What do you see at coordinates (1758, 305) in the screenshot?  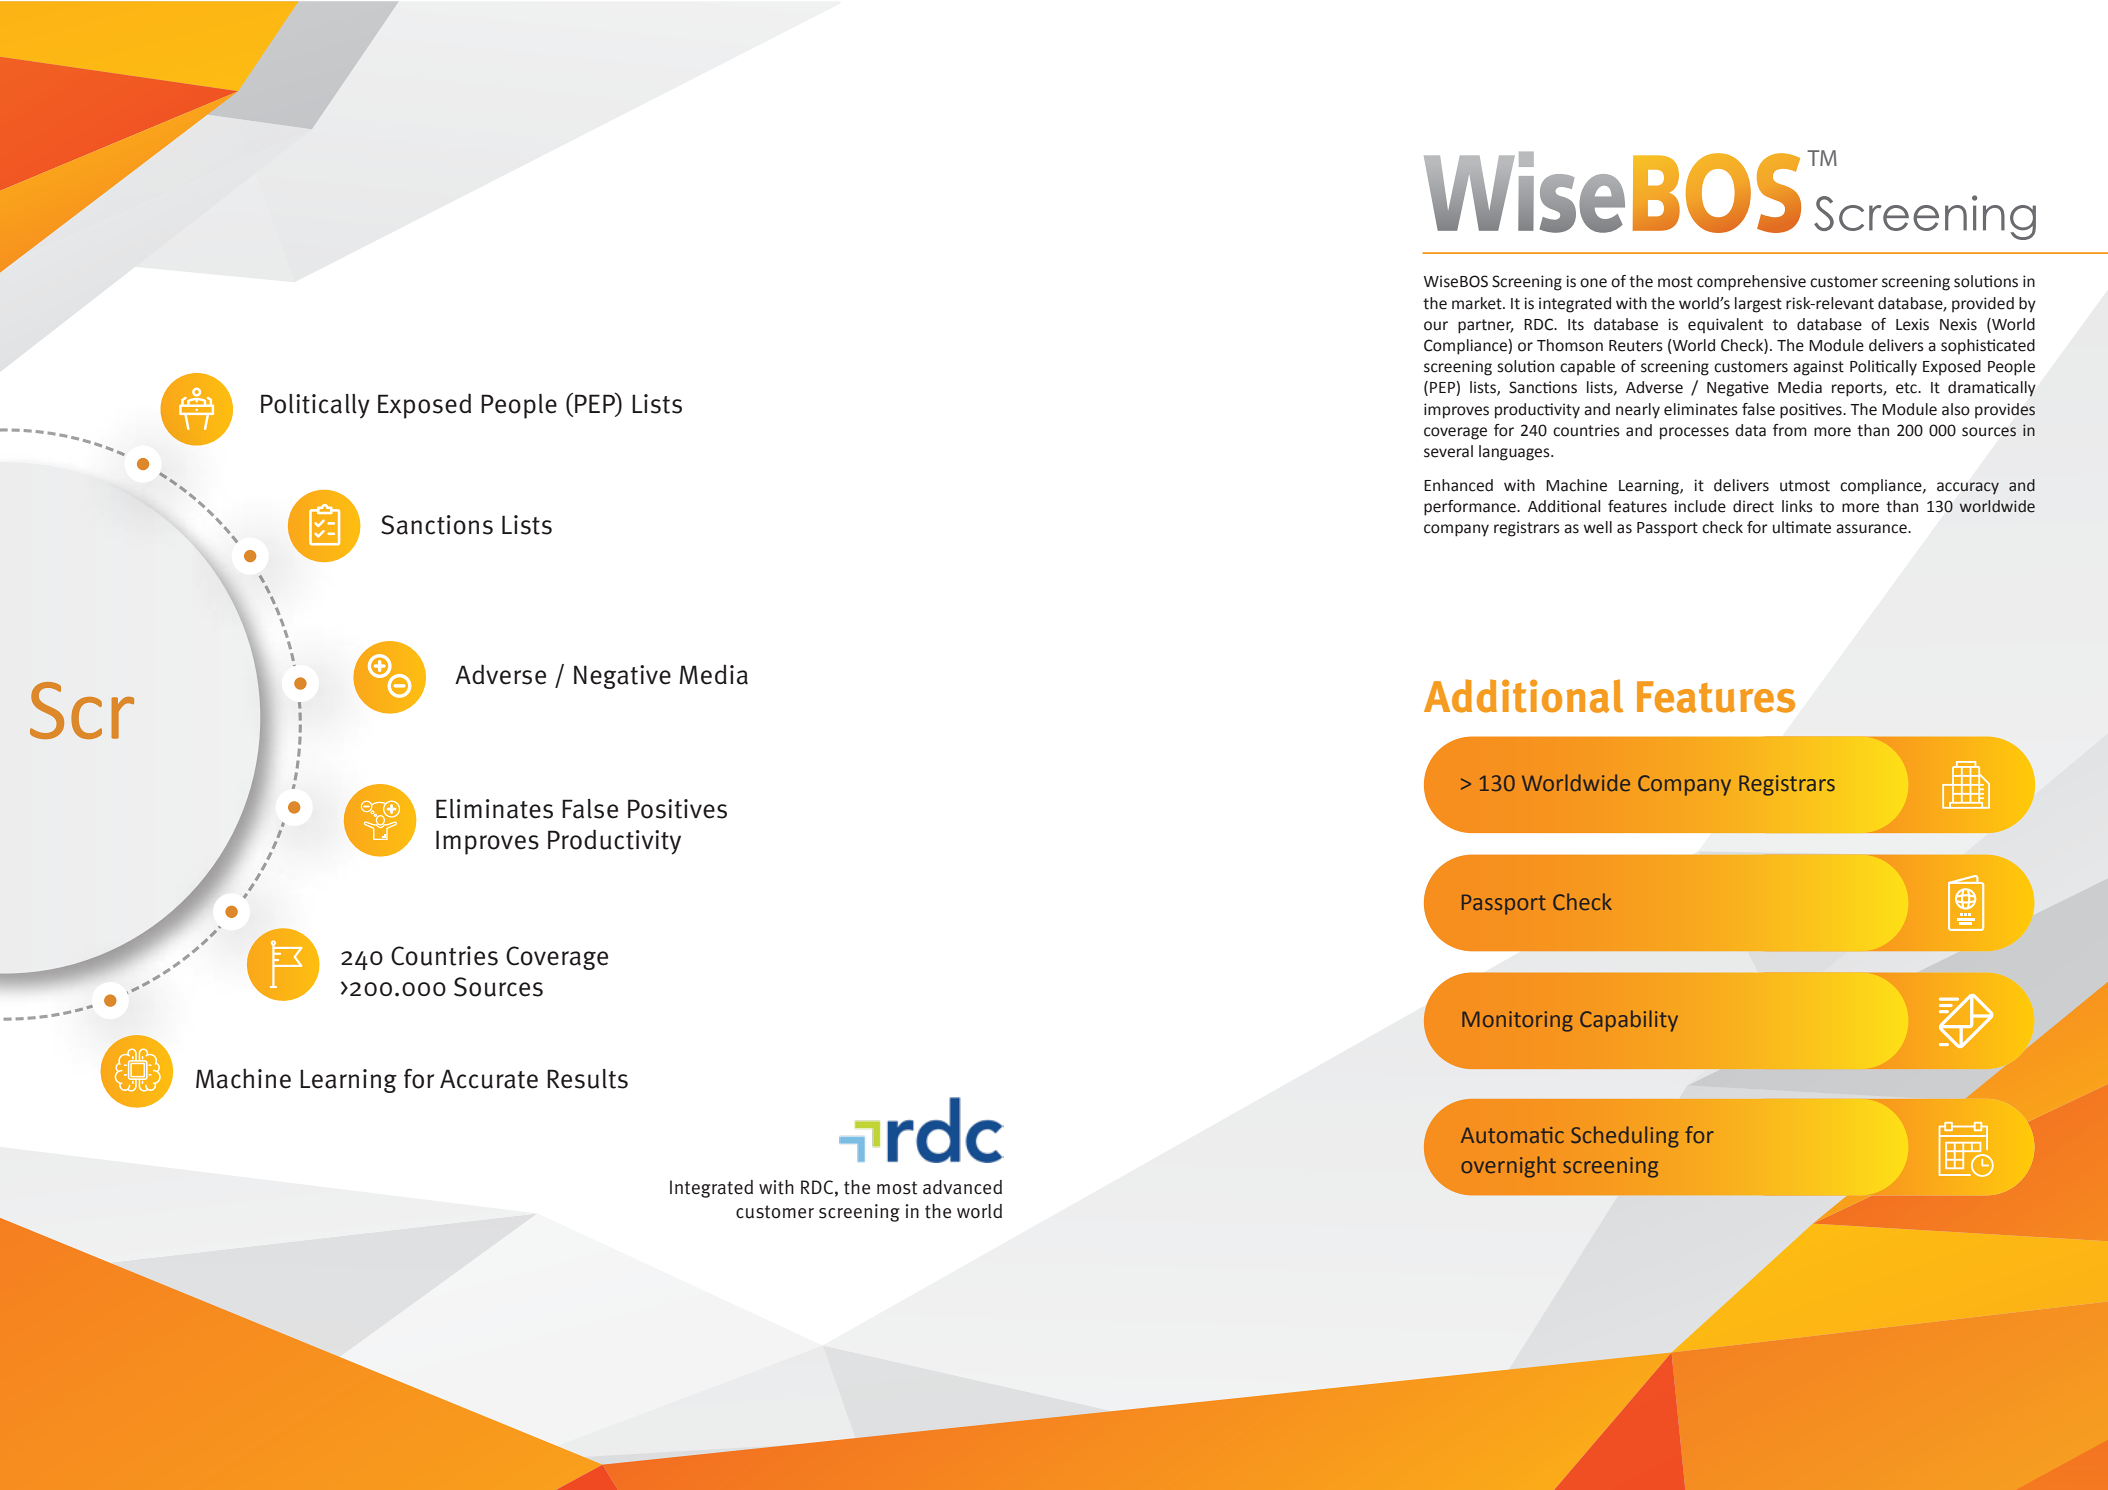 I see `largest` at bounding box center [1758, 305].
